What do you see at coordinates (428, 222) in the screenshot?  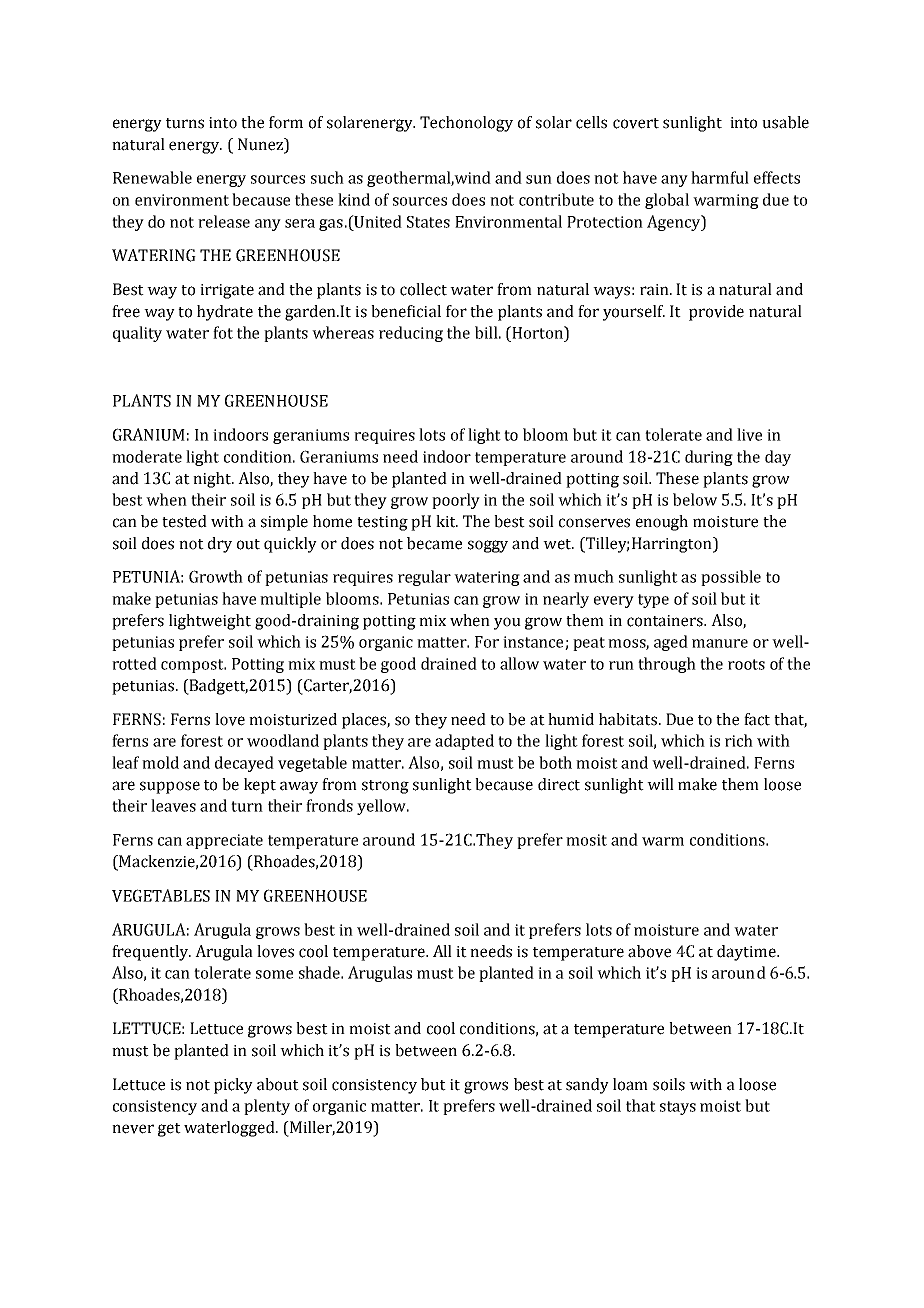 I see `States` at bounding box center [428, 222].
